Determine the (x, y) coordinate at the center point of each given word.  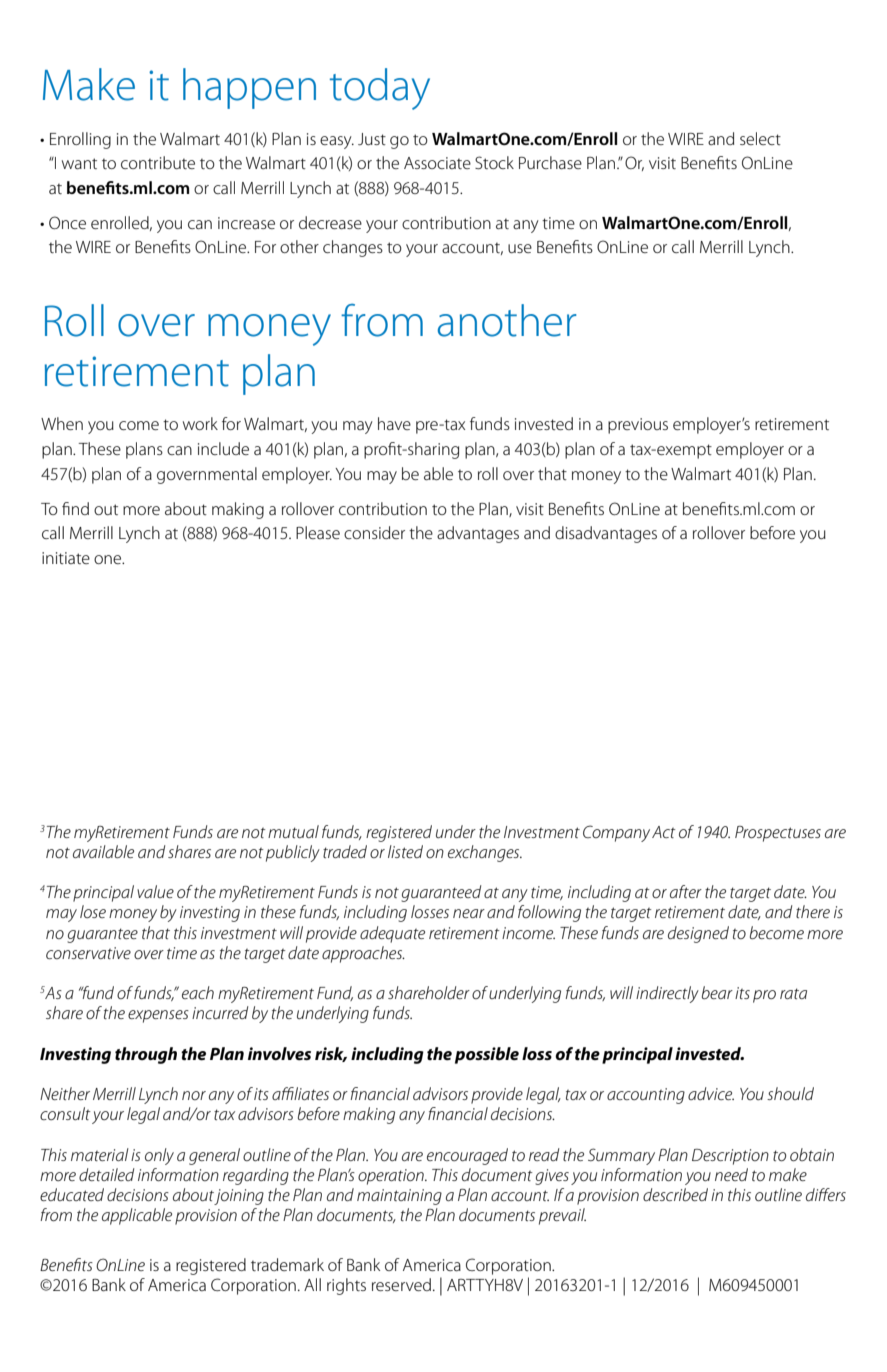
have (394, 423)
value (155, 891)
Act (664, 832)
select (760, 138)
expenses (158, 1016)
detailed (106, 1174)
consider (374, 532)
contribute (158, 162)
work (200, 423)
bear (717, 992)
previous (638, 426)
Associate (437, 163)
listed (405, 851)
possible (487, 1055)
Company (616, 833)
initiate (66, 558)
